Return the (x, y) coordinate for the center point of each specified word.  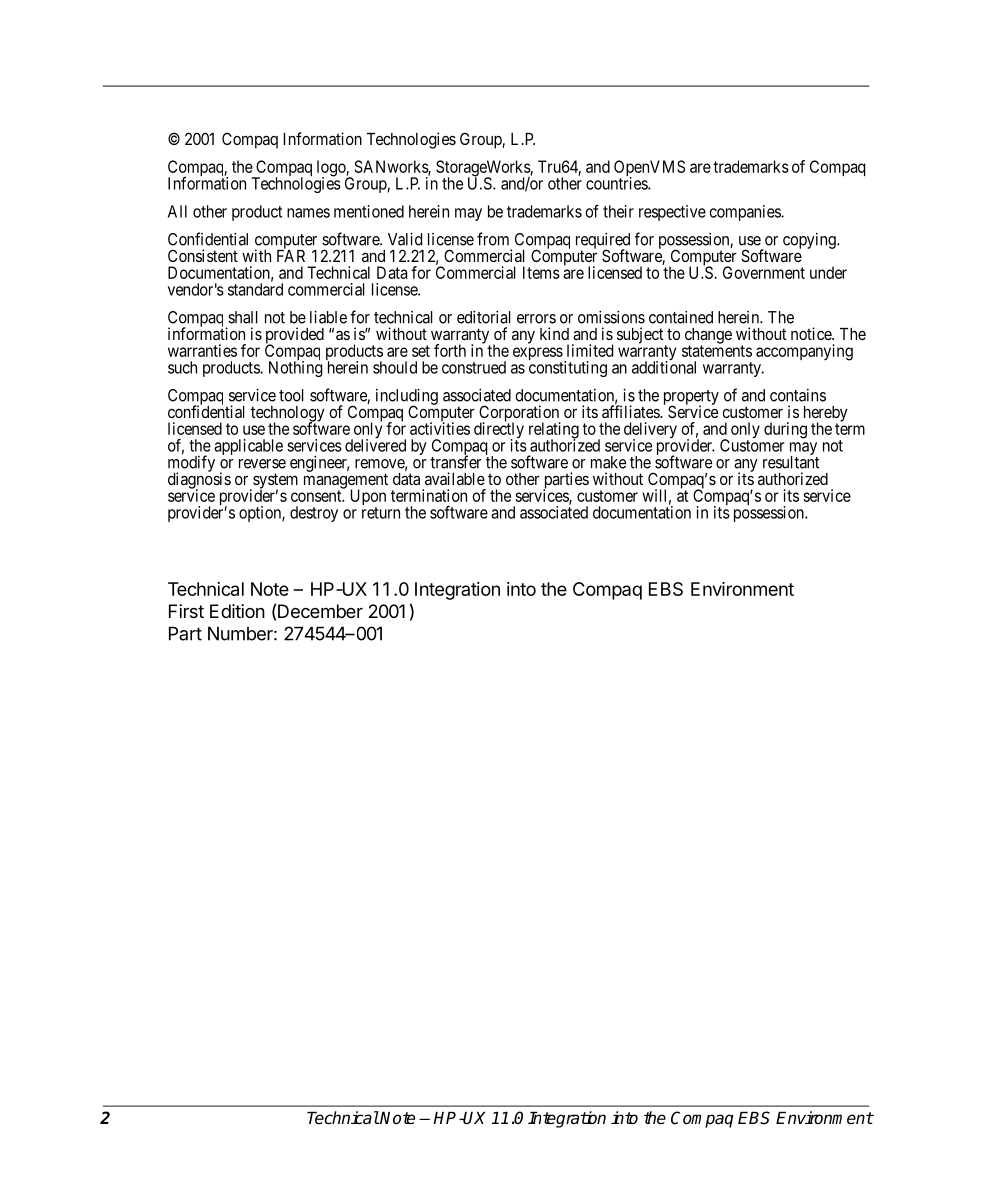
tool (291, 395)
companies (746, 213)
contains (798, 395)
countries (617, 183)
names (308, 213)
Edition (237, 611)
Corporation (520, 414)
